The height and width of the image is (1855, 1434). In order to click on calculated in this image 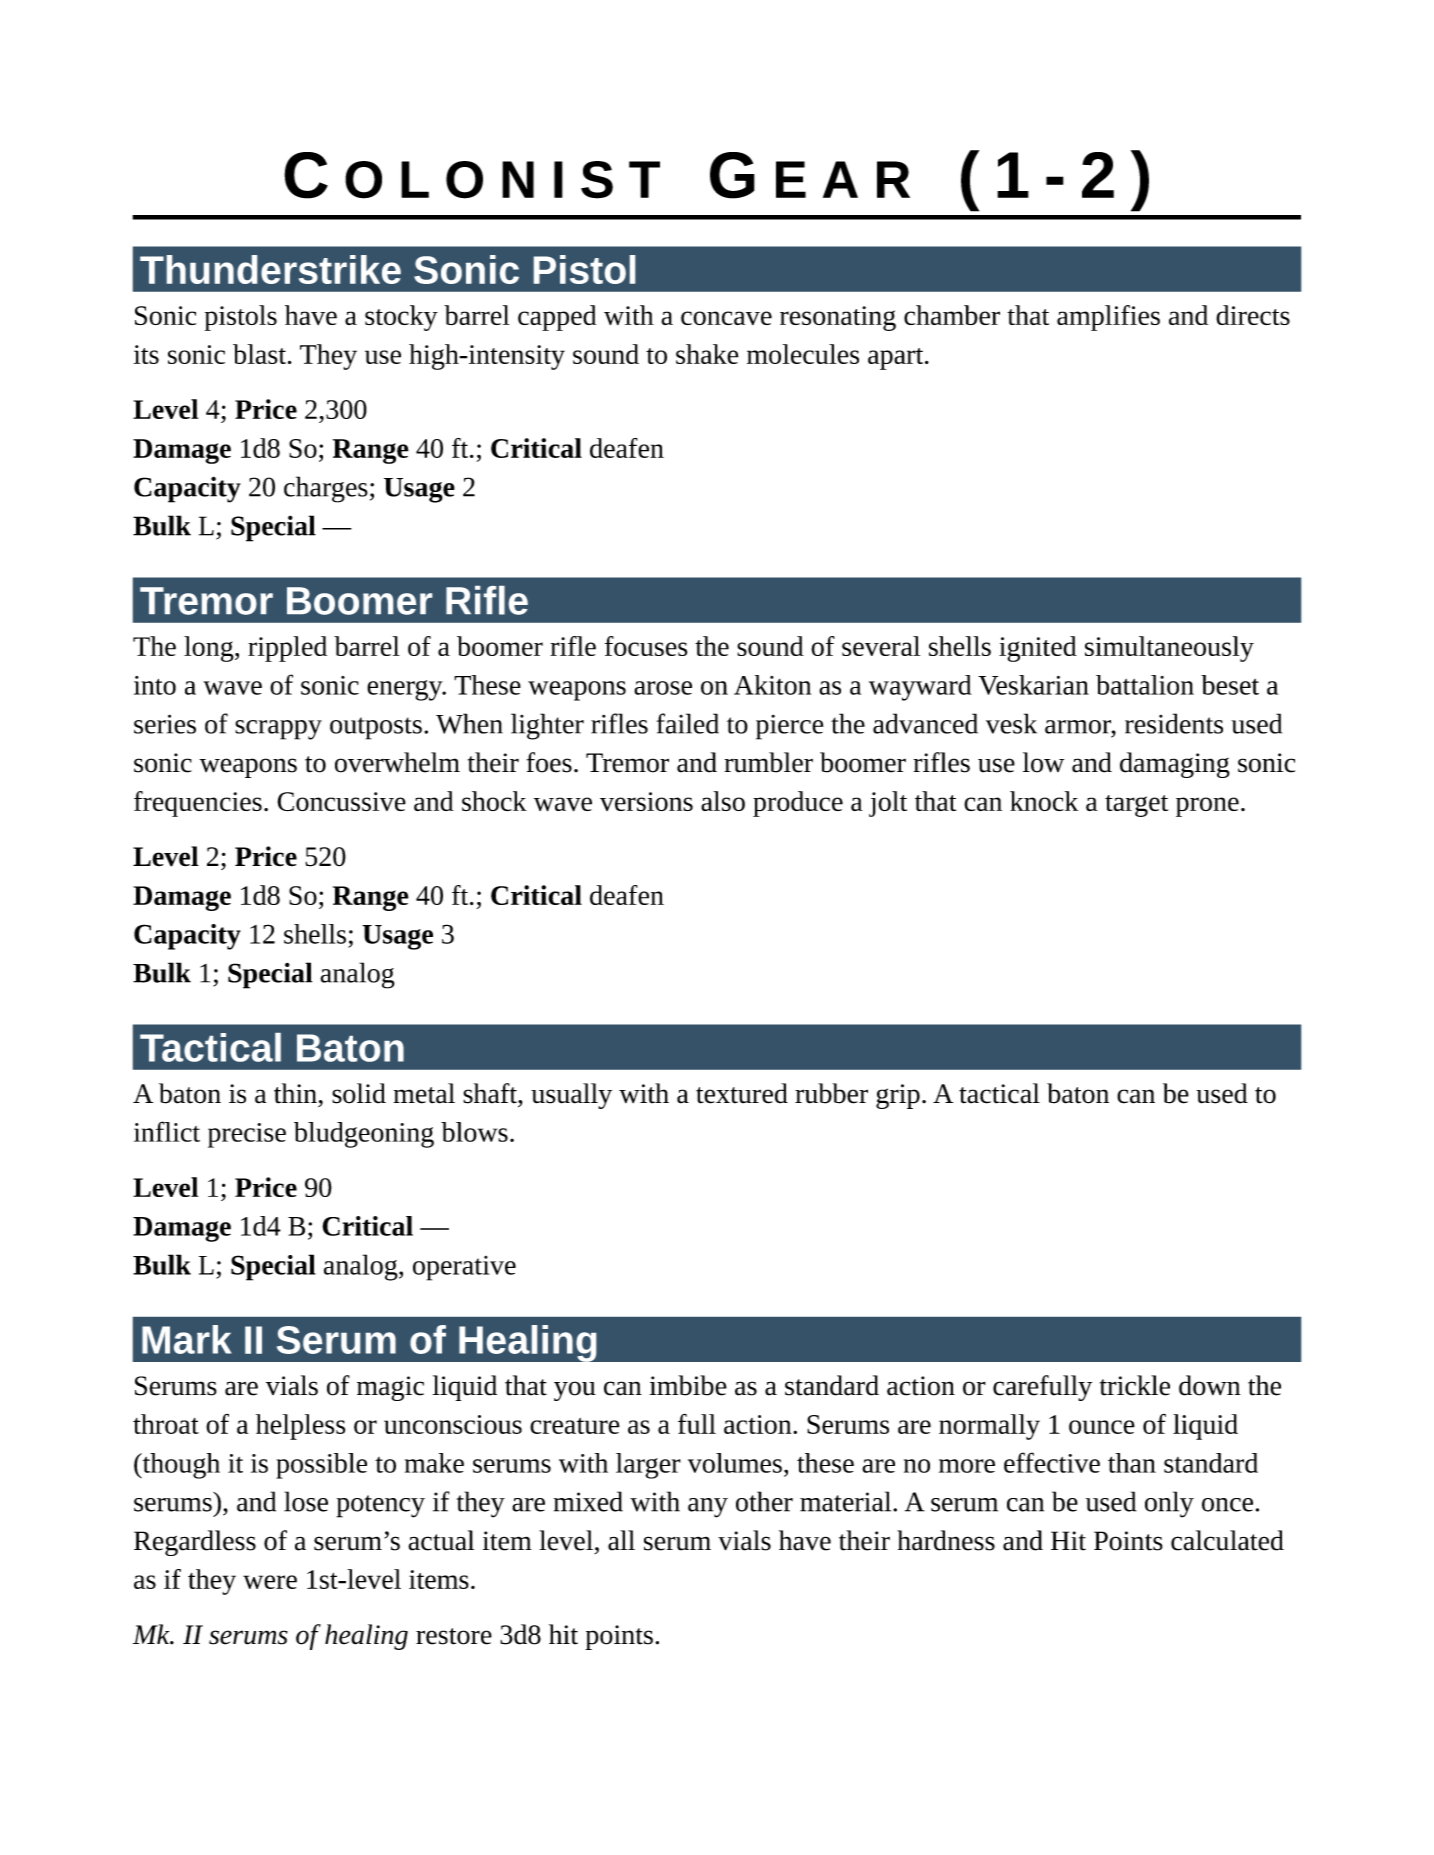, I will do `click(1227, 1540)`.
